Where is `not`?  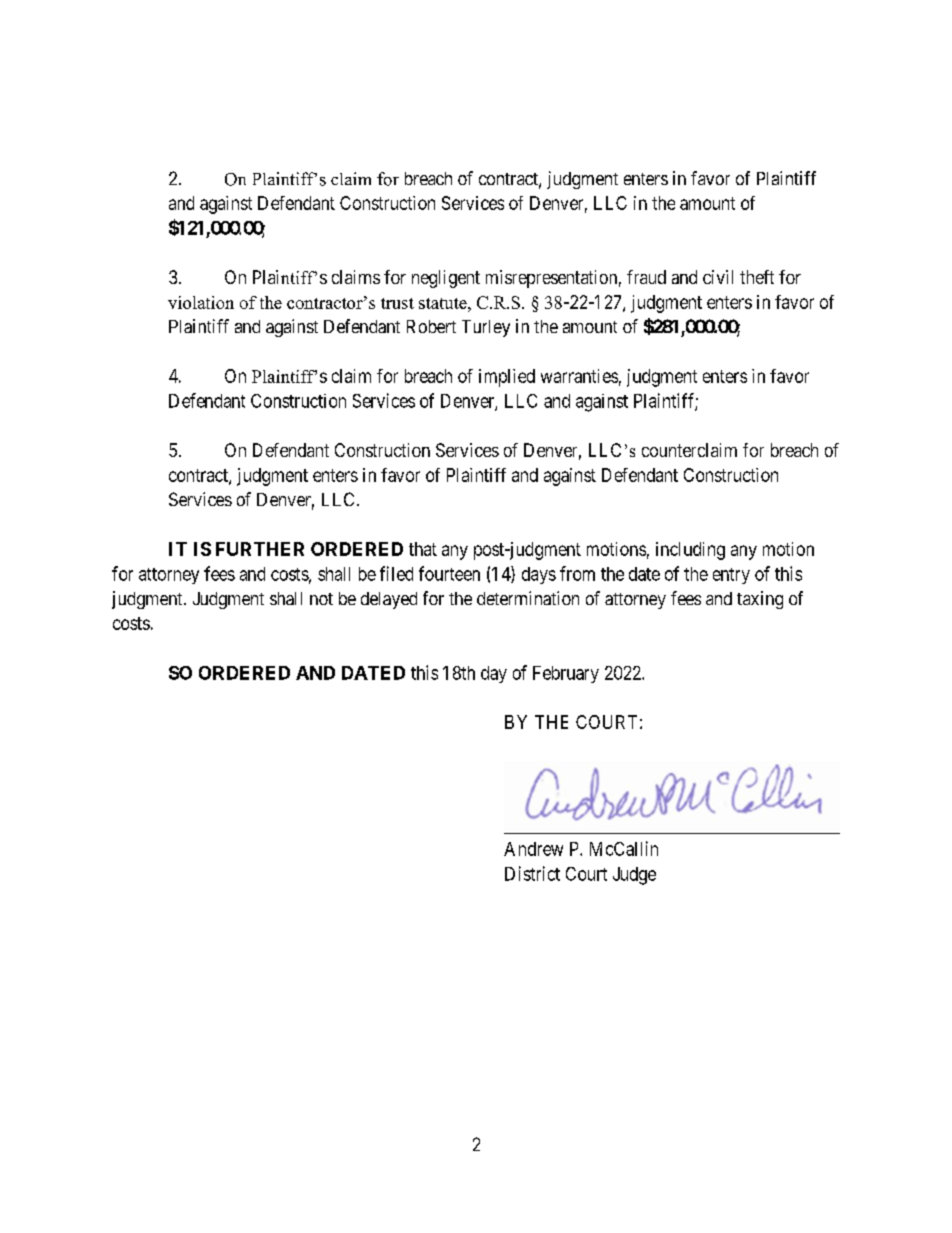 not is located at coordinates (321, 599).
